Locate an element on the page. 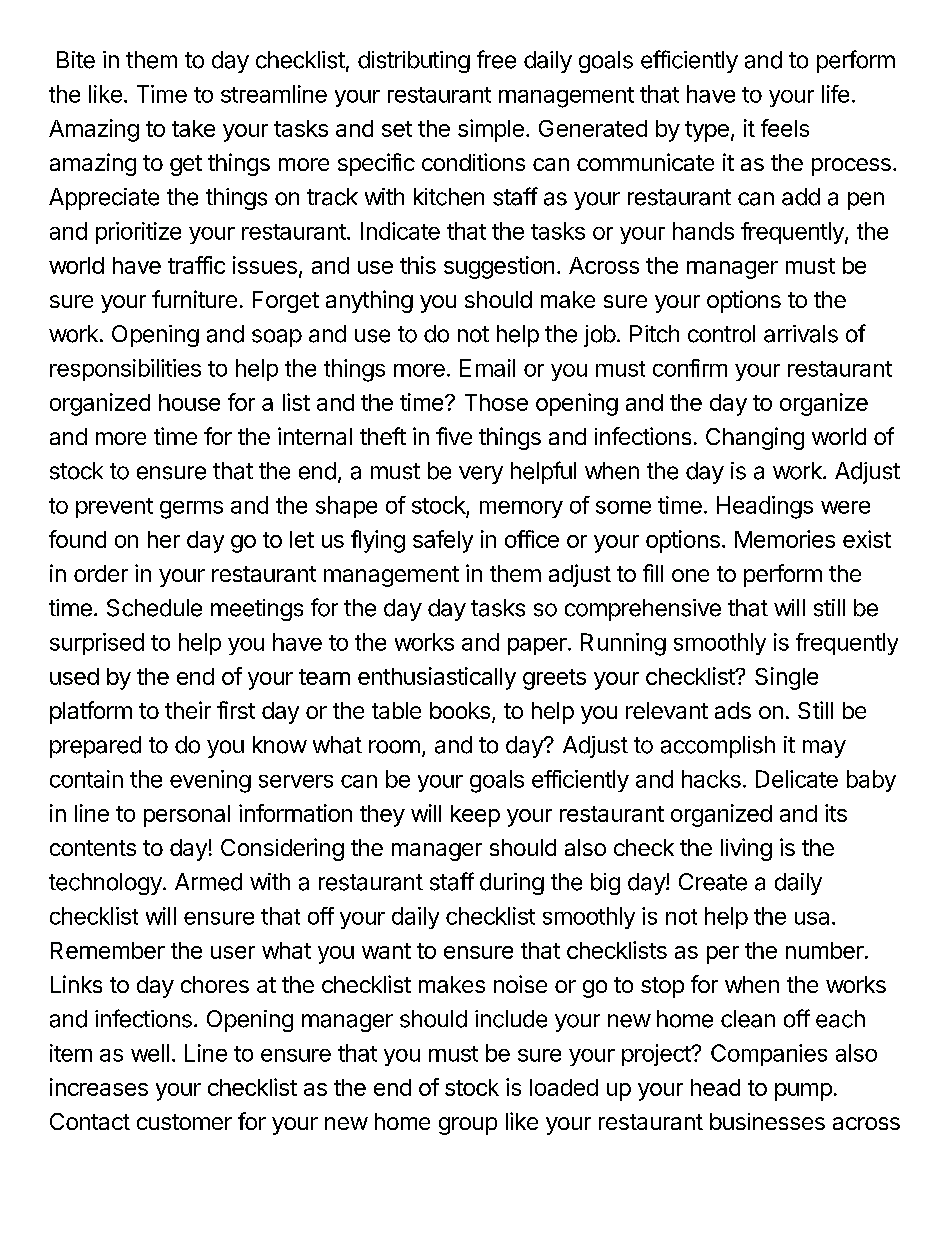 The width and height of the document is (952, 1233). Single is located at coordinates (786, 678).
